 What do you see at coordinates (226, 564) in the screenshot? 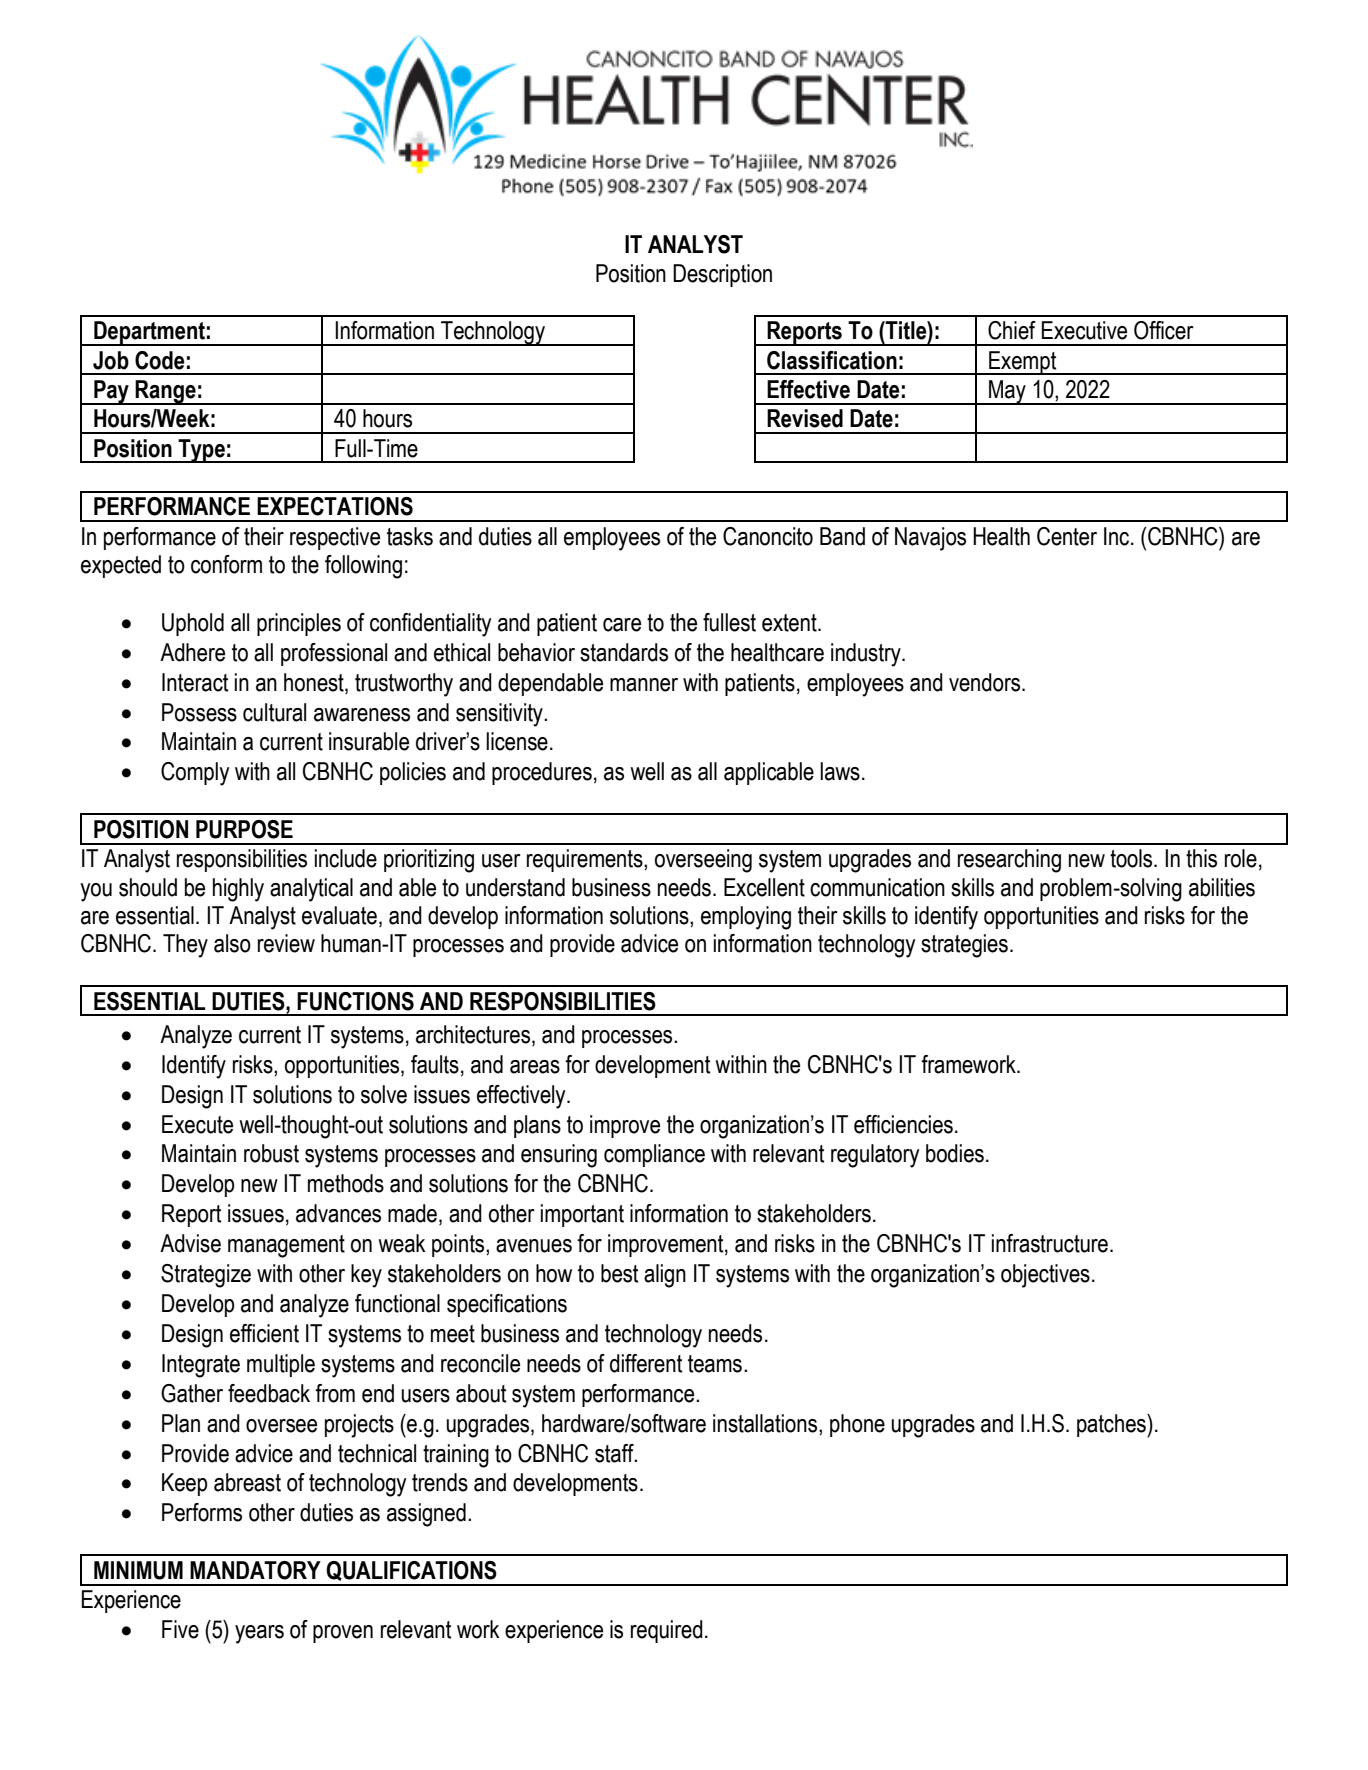
I see `conform` at bounding box center [226, 564].
